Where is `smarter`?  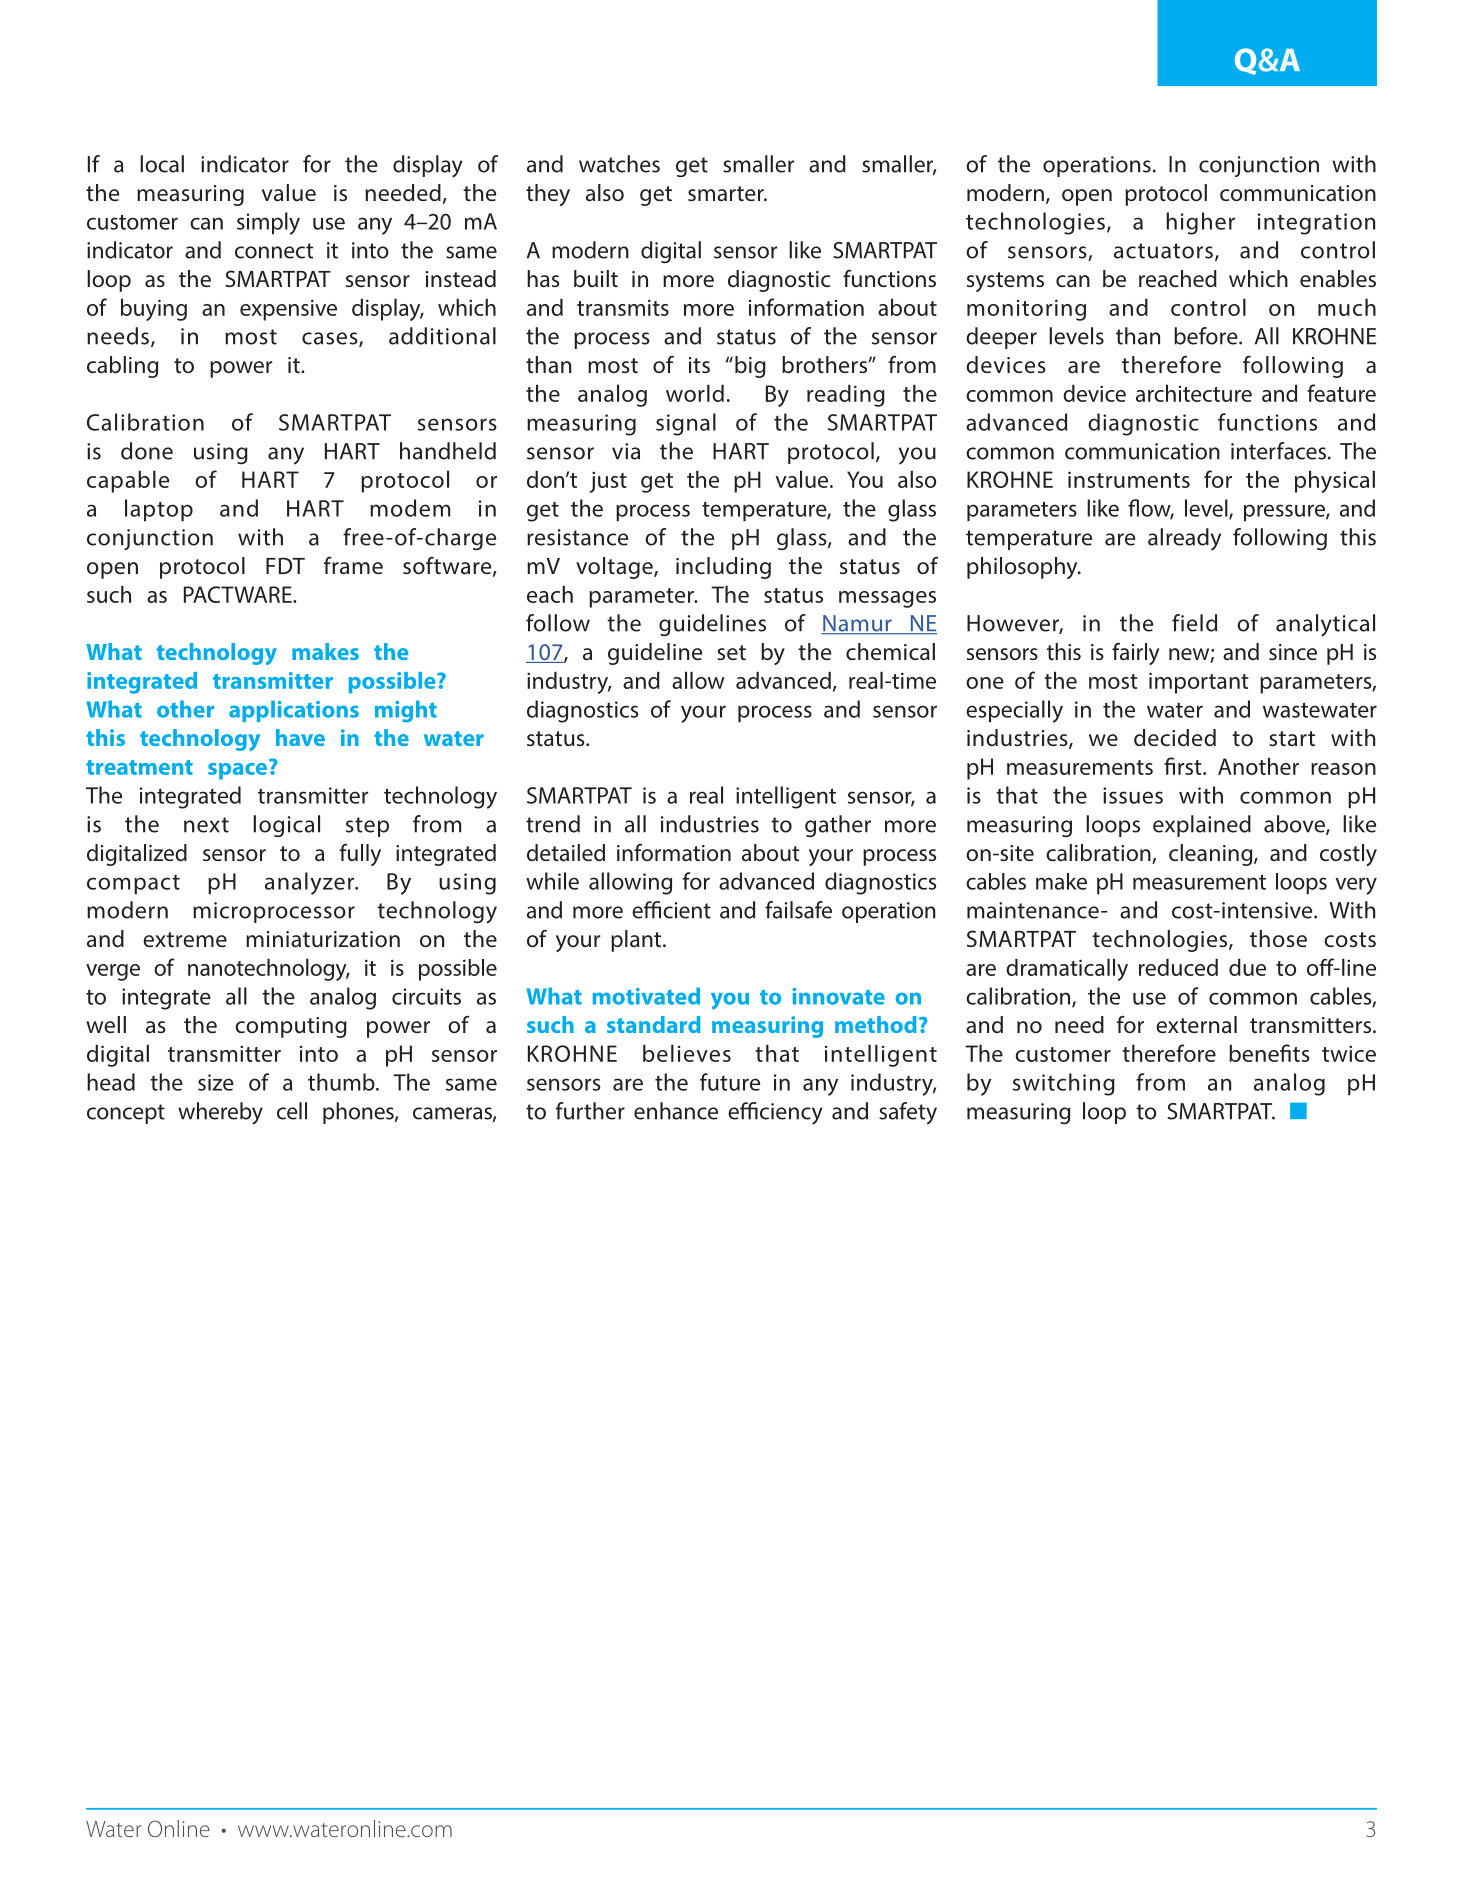 smarter is located at coordinates (727, 193).
